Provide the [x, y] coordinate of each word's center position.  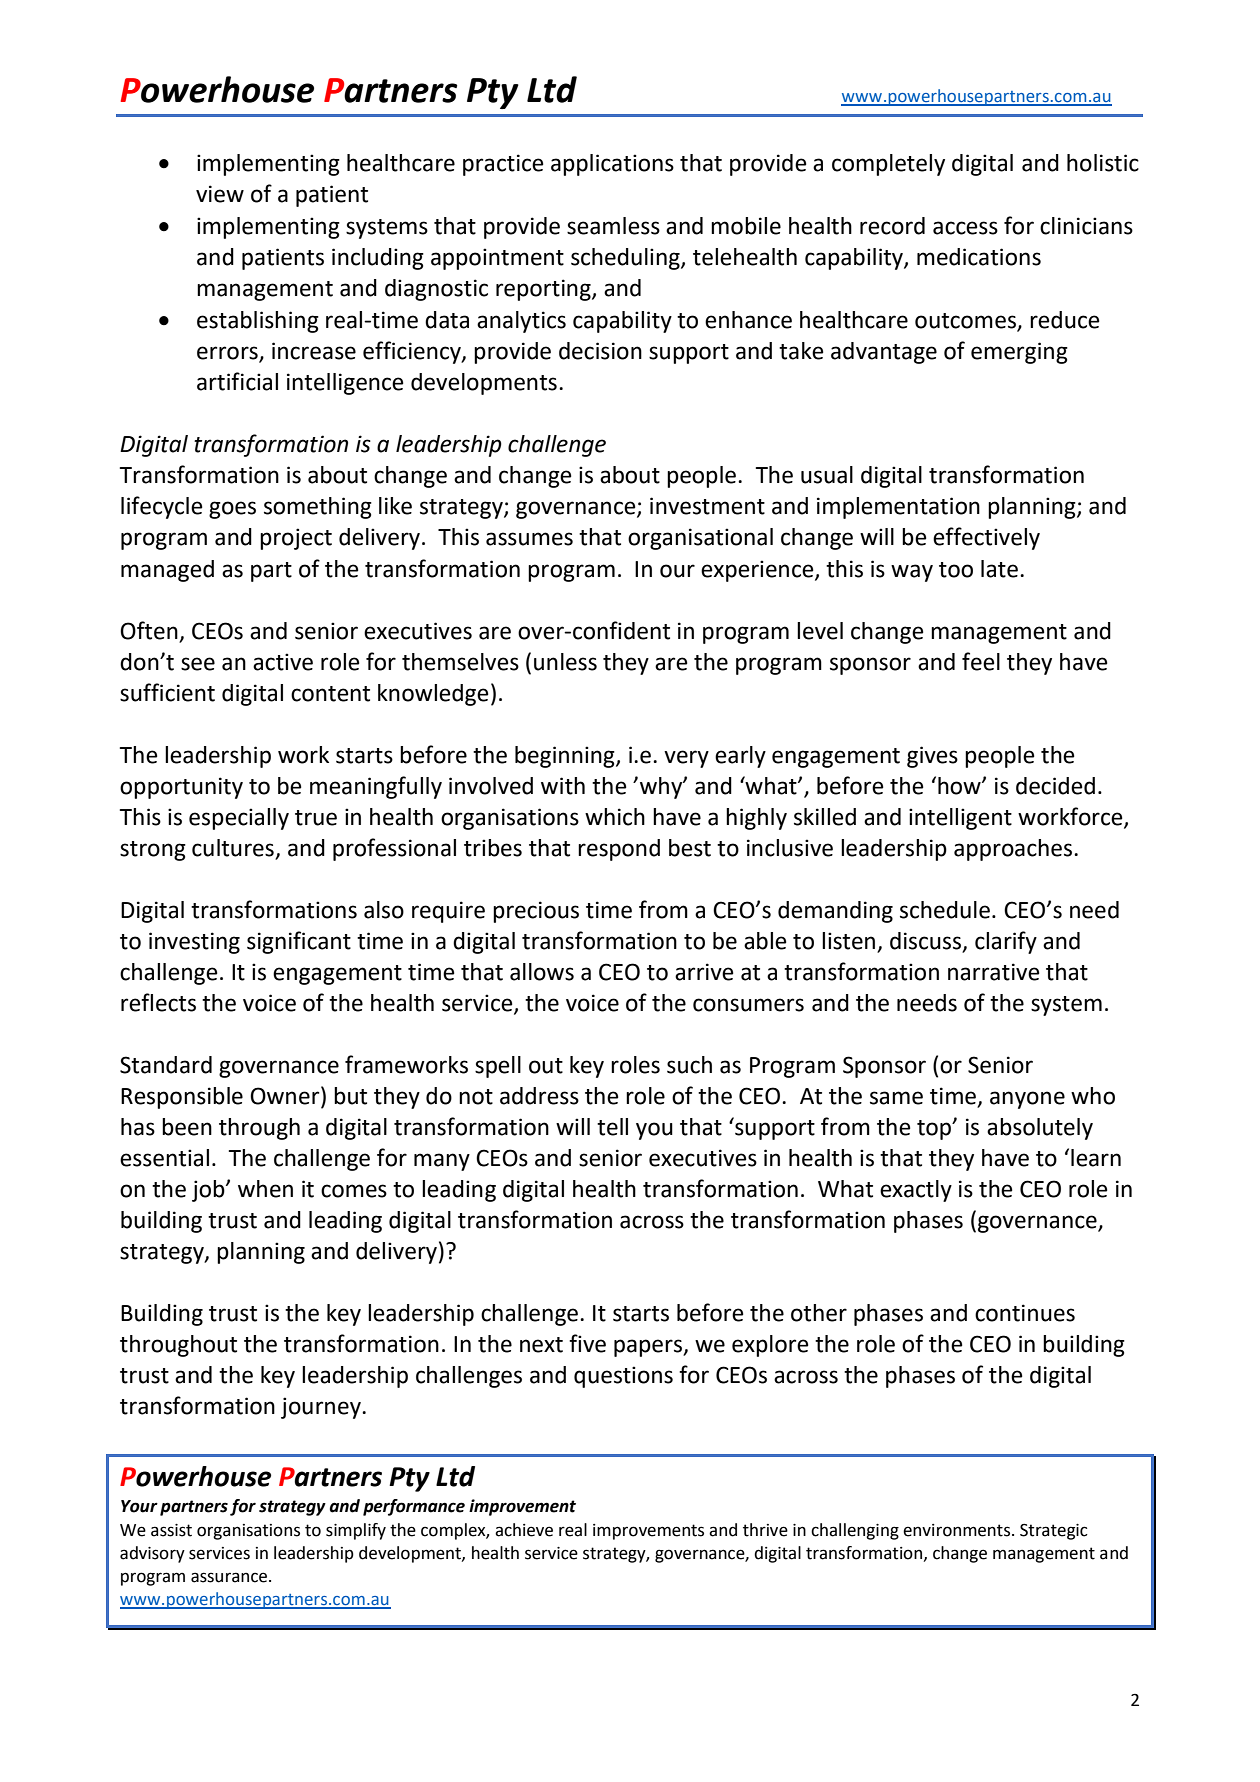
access [965, 228]
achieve [524, 1530]
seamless [613, 226]
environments [958, 1530]
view [220, 194]
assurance [230, 1577]
